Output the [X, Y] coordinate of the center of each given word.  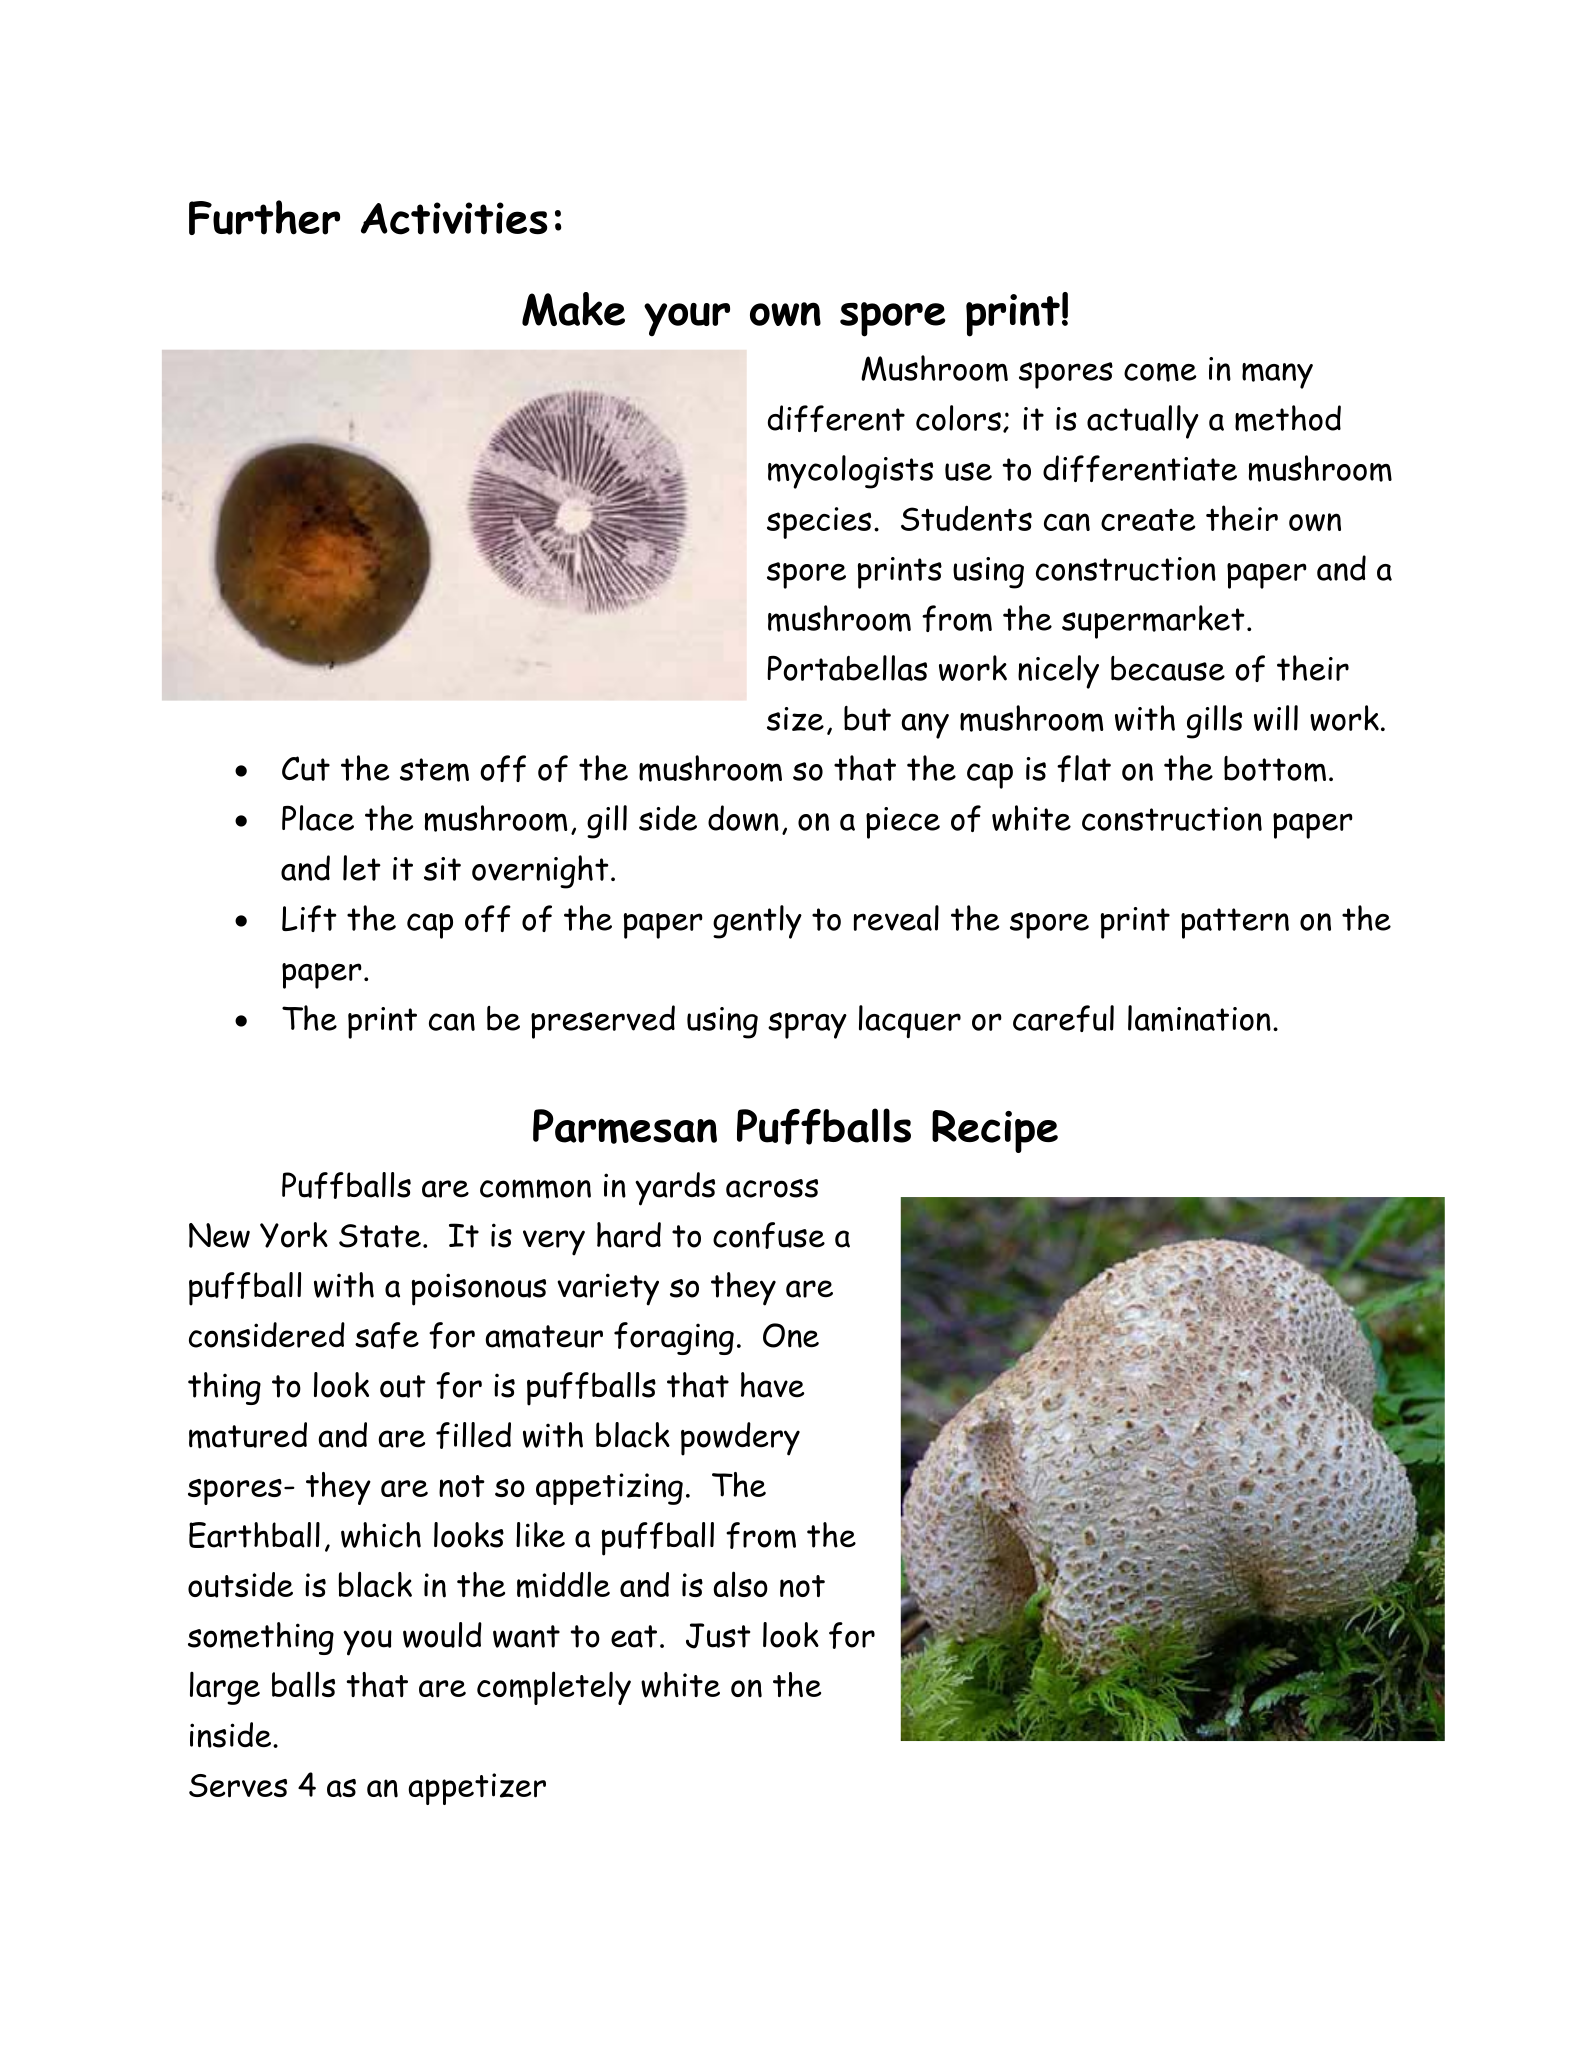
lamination [1199, 1018]
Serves [238, 1786]
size [795, 719]
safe [387, 1335]
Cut [306, 768]
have [772, 1385]
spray [807, 1025]
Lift [309, 918]
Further [264, 217]
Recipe [995, 1131]
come [1160, 372]
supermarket [1153, 622]
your [687, 320]
